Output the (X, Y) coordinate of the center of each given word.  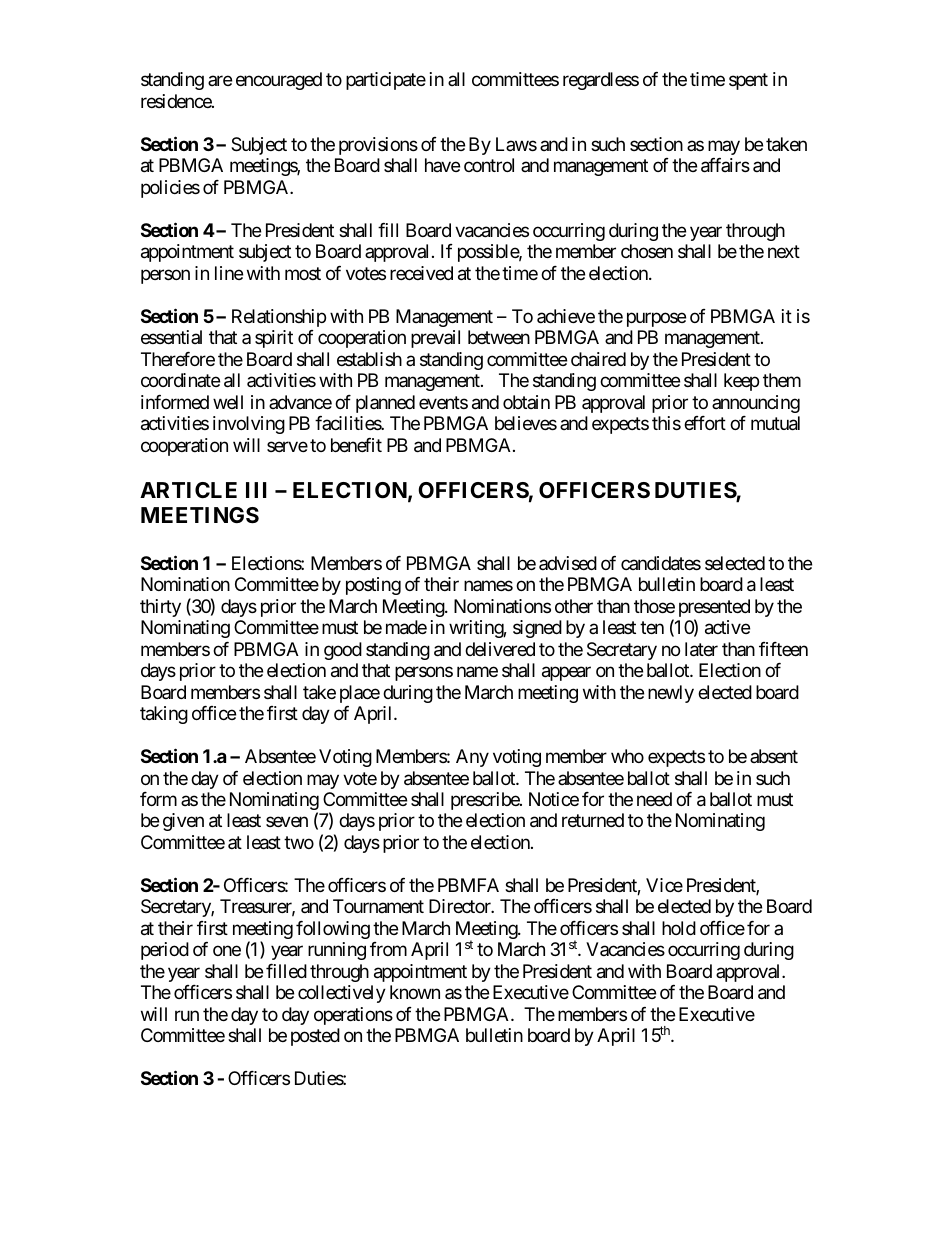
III (256, 490)
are (220, 81)
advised (568, 563)
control (489, 165)
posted (315, 1037)
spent (748, 82)
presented (714, 609)
